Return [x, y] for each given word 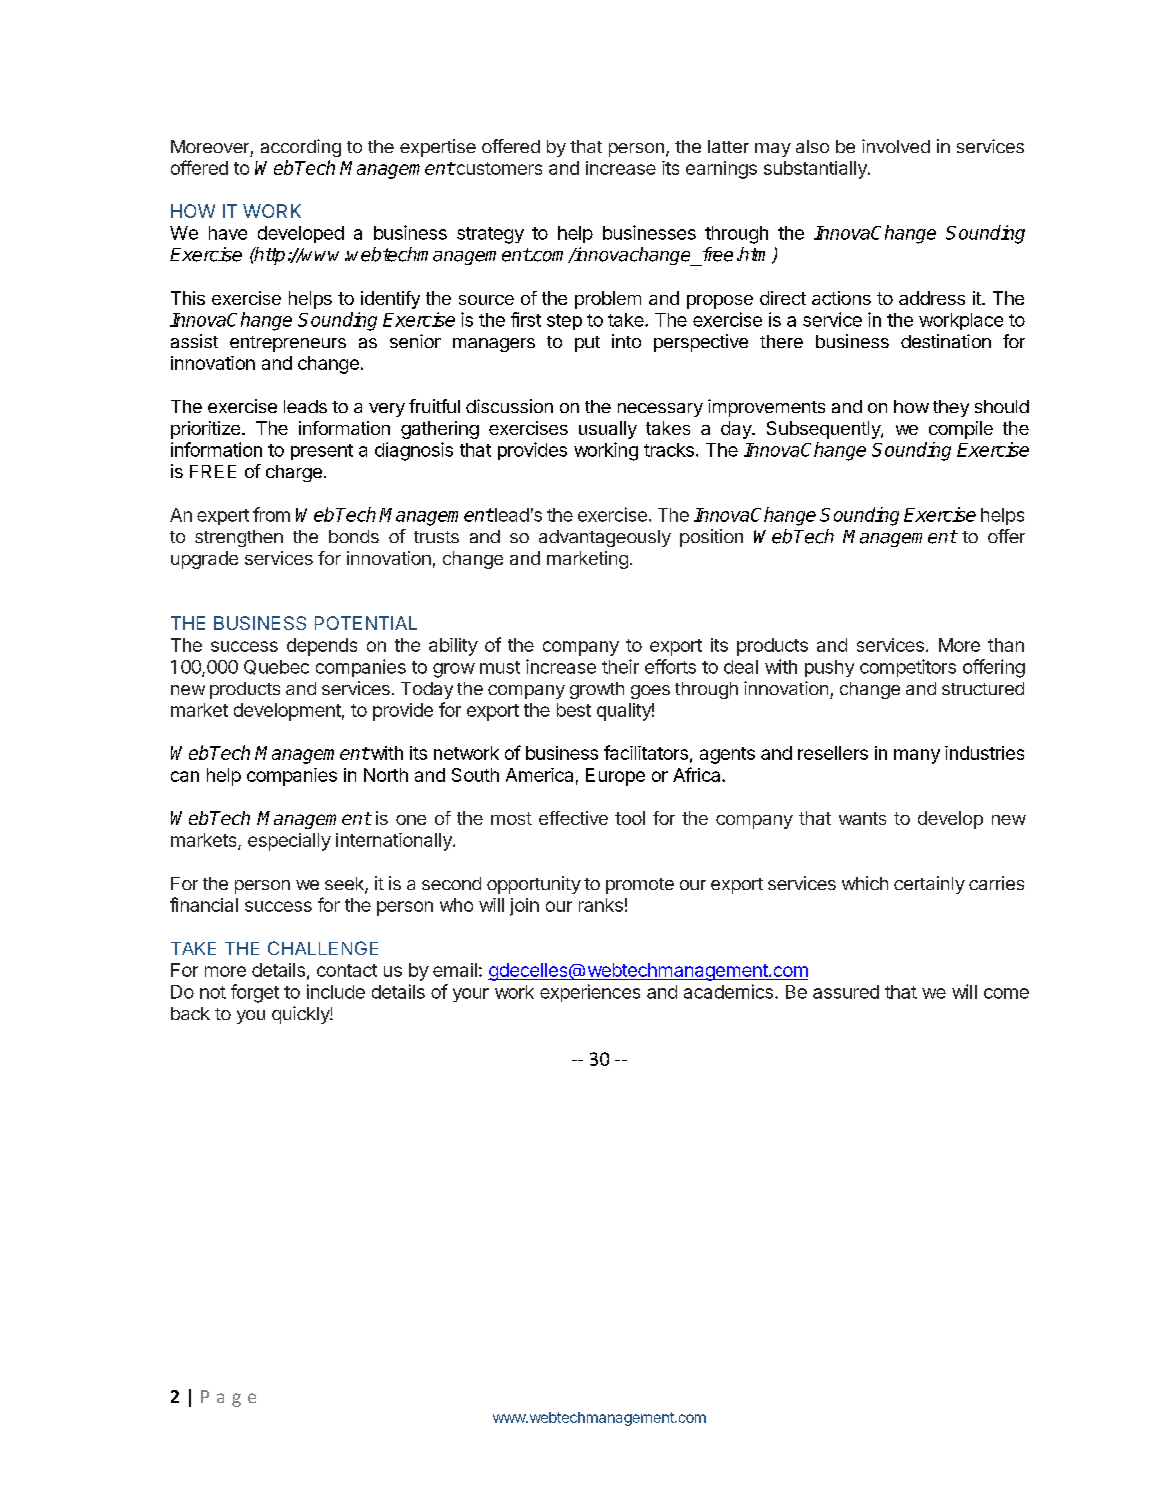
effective [573, 818]
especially [289, 842]
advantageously [605, 538]
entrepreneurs [288, 344]
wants [862, 818]
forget [255, 993]
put [587, 344]
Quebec [276, 667]
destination [946, 341]
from [271, 514]
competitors [908, 668]
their [620, 666]
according [301, 148]
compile [961, 430]
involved [896, 146]
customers [498, 168]
